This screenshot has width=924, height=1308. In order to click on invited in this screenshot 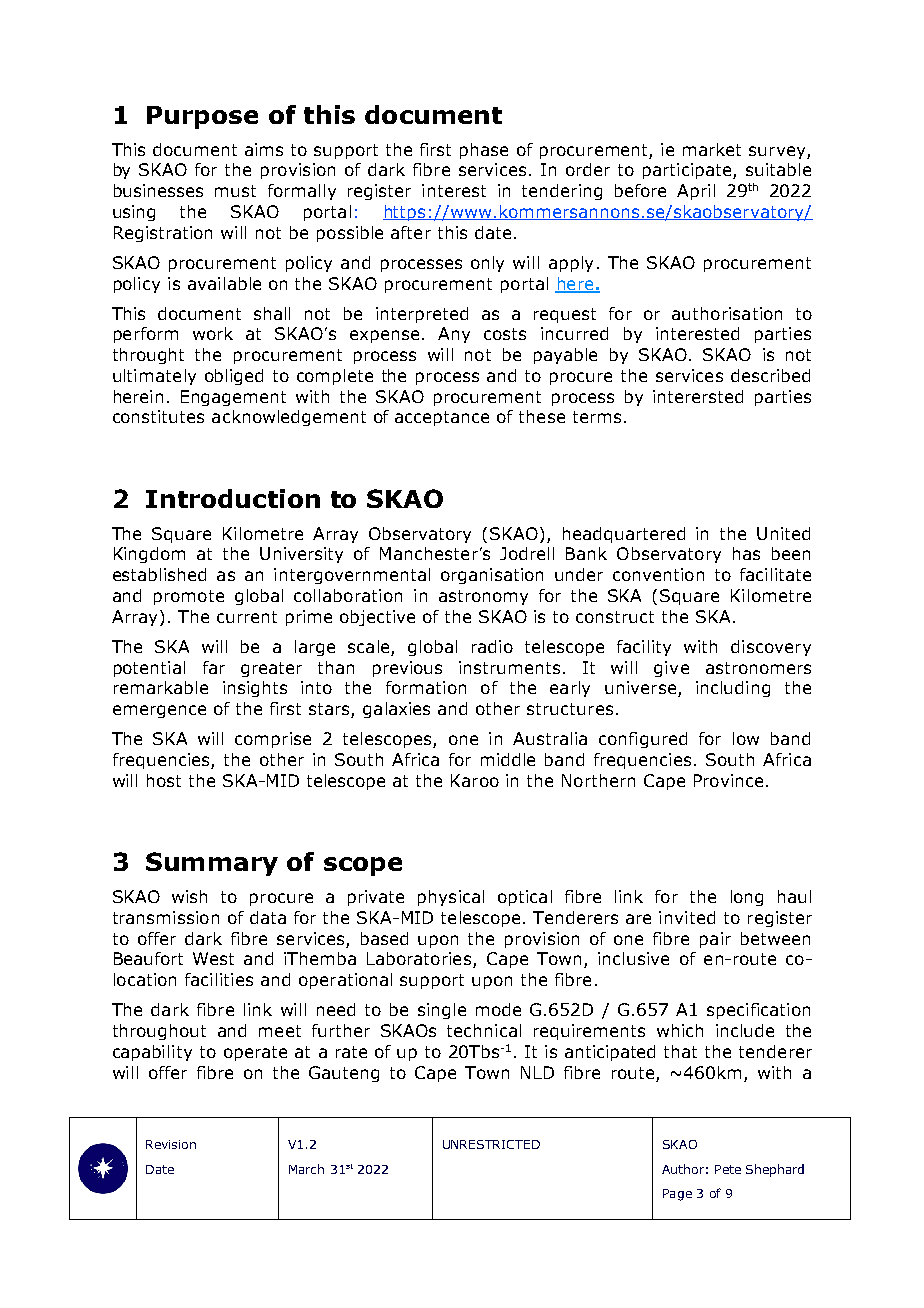, I will do `click(687, 917)`.
